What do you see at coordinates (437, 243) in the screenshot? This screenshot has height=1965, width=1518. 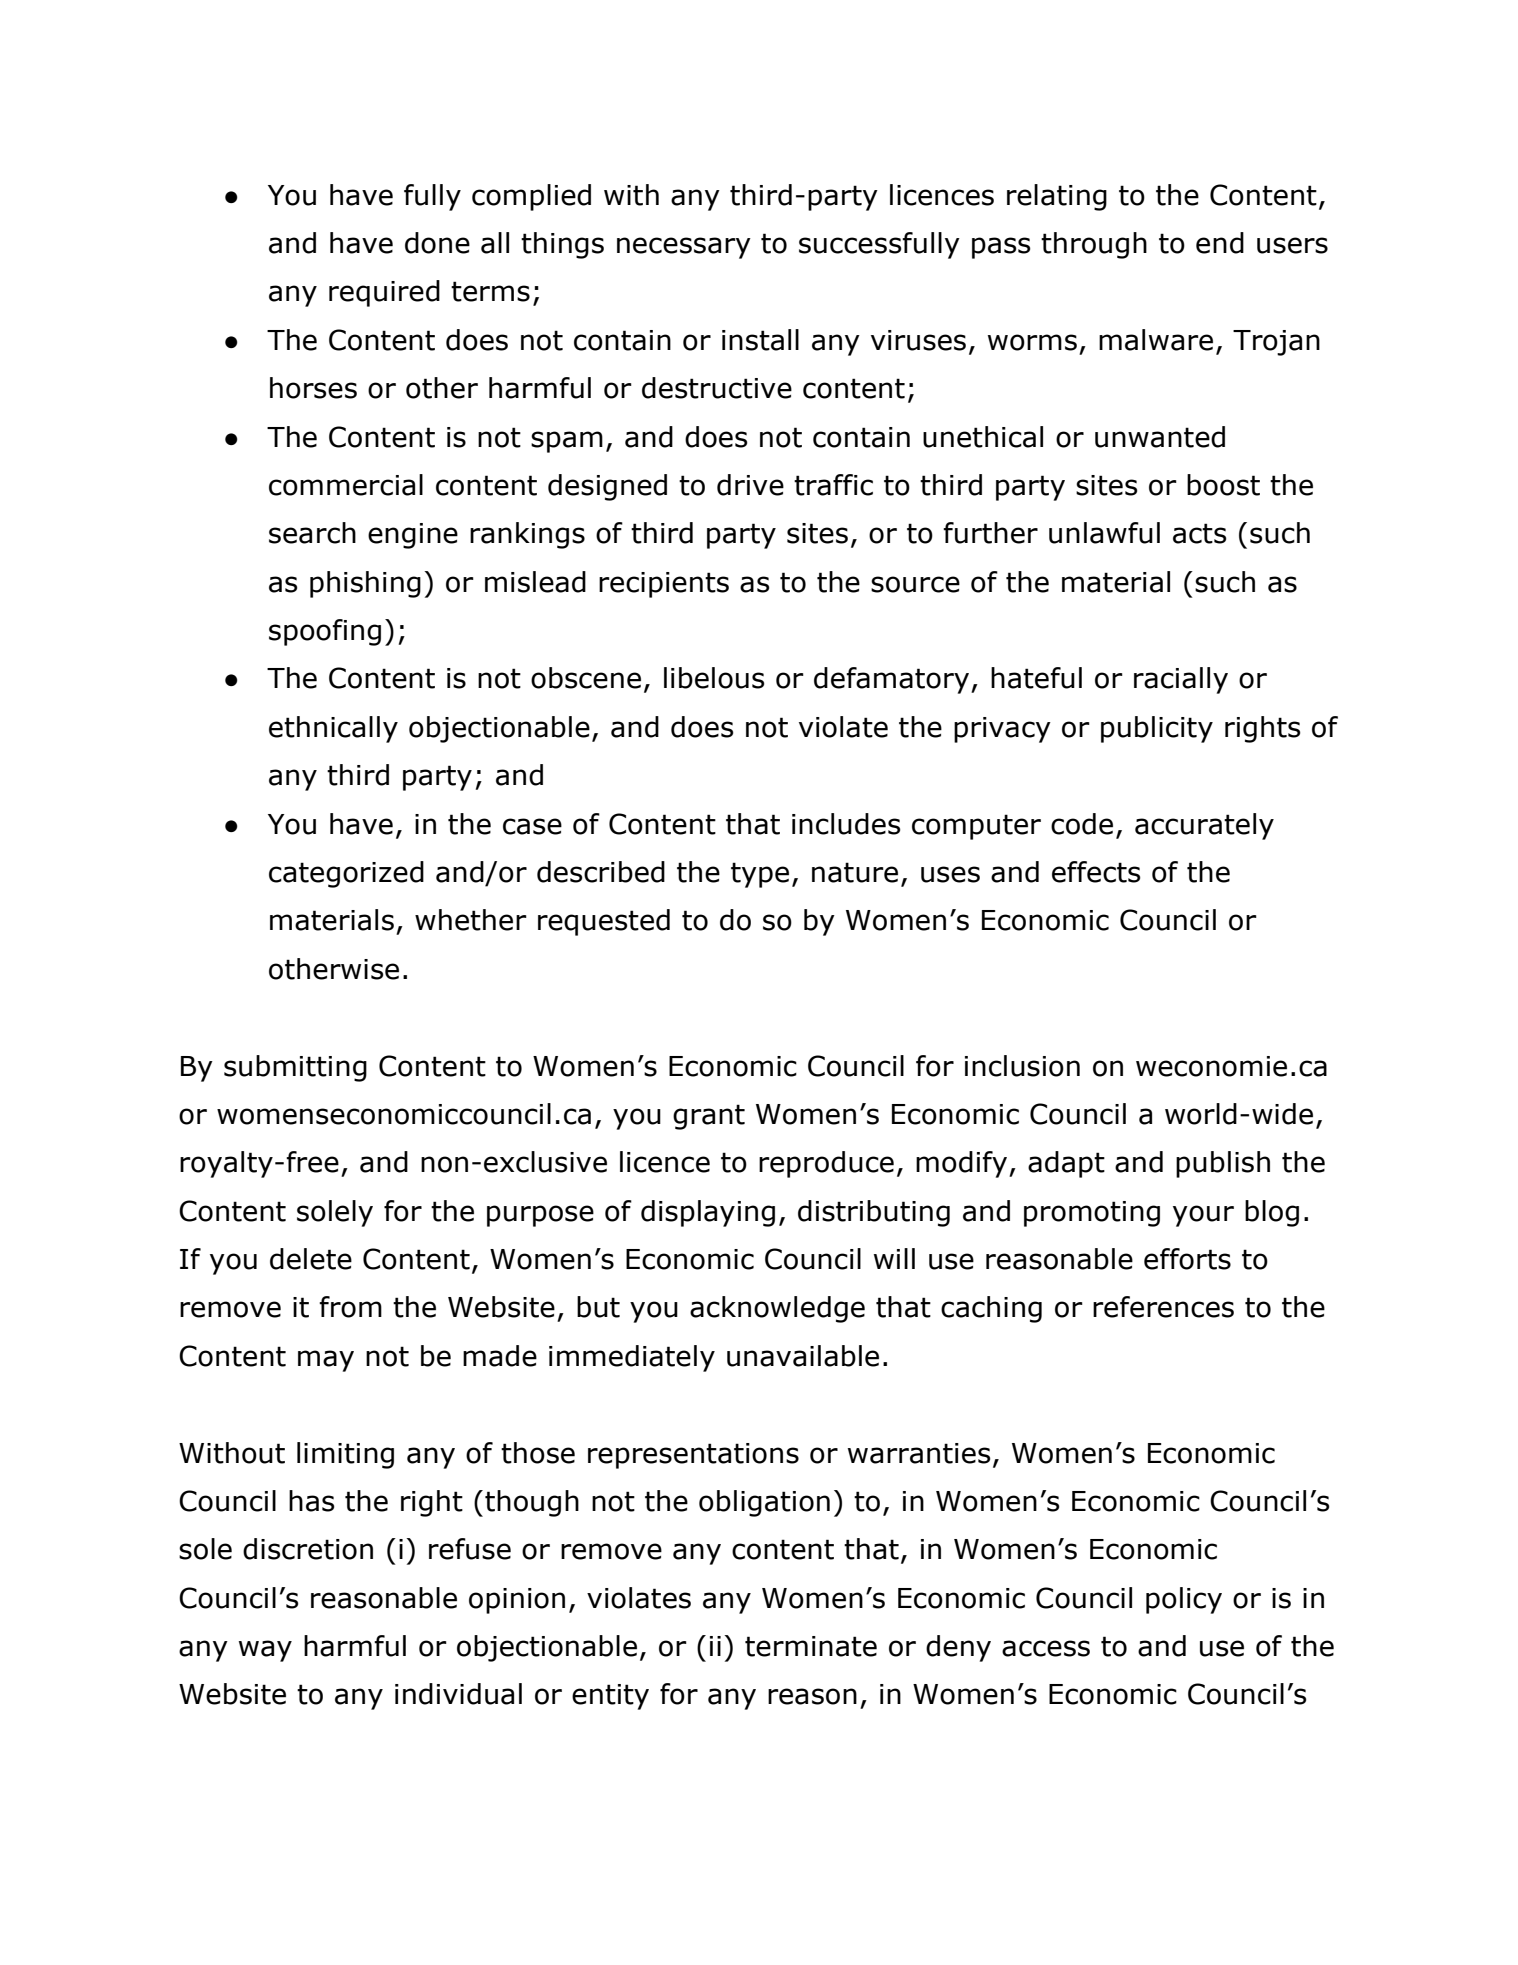 I see `done` at bounding box center [437, 243].
